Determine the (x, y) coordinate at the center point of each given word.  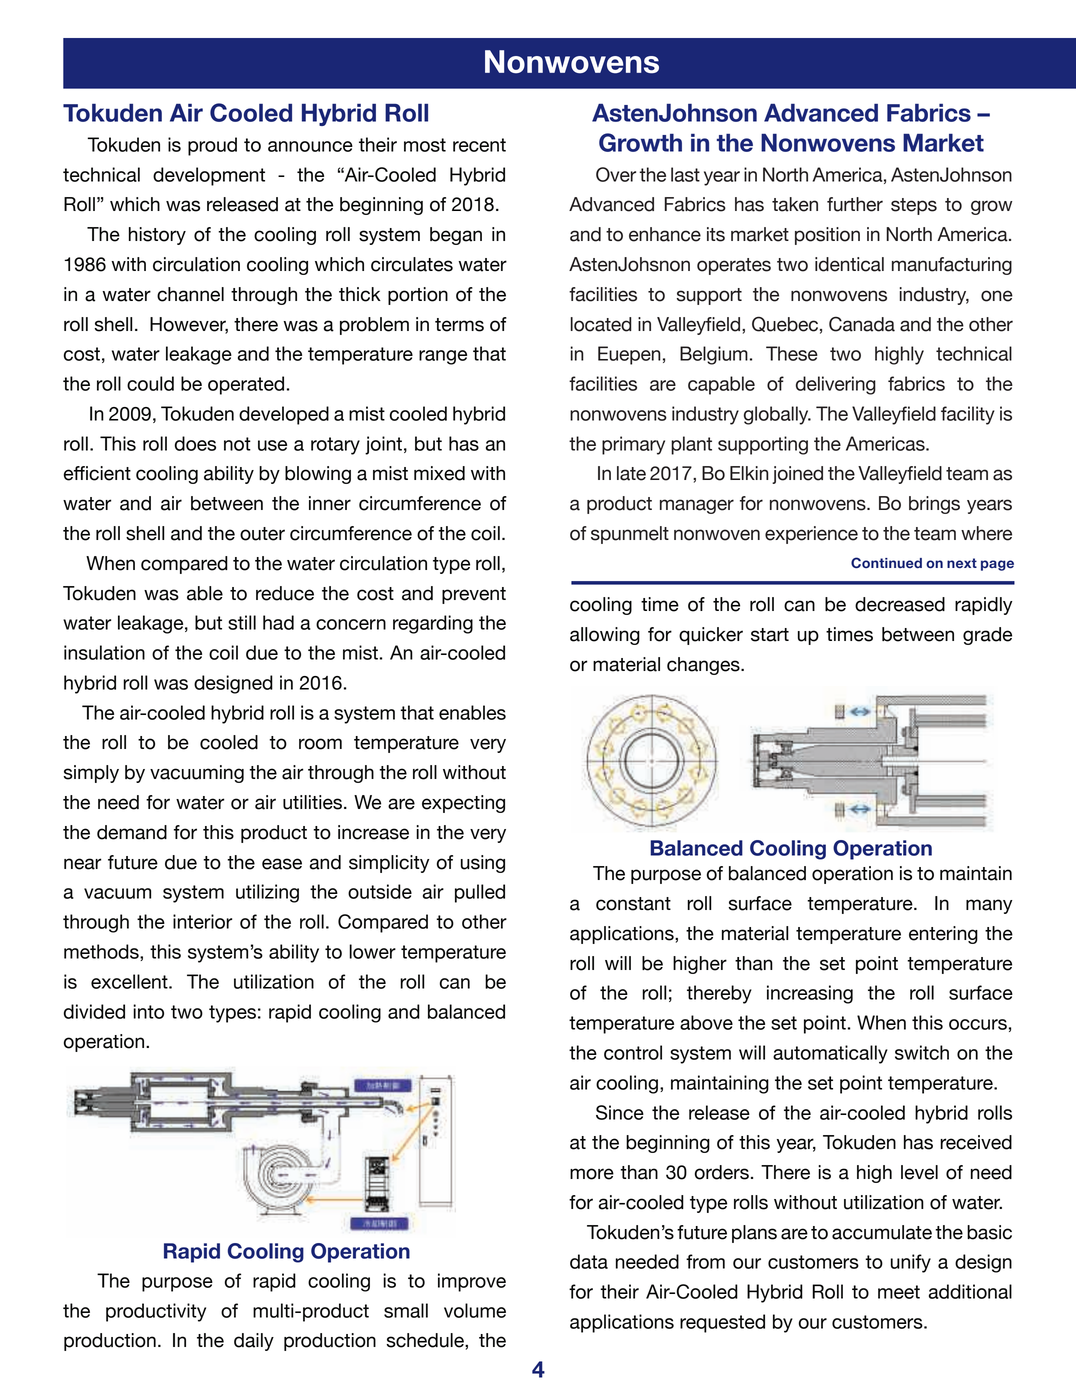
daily (254, 1342)
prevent (474, 595)
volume (475, 1310)
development (209, 176)
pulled (480, 893)
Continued (886, 563)
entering (943, 935)
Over (616, 174)
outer (262, 534)
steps (914, 206)
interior (202, 921)
